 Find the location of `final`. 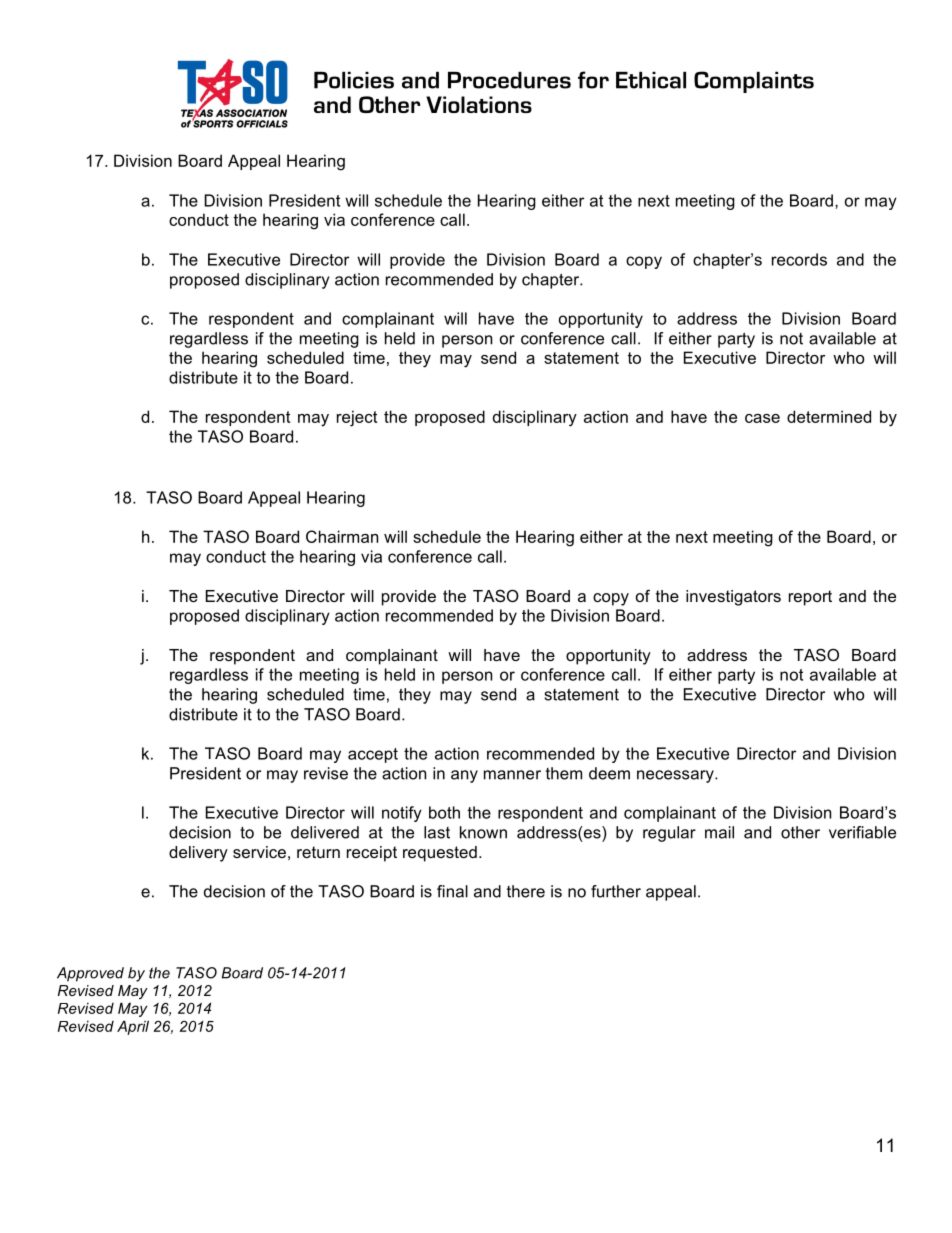

final is located at coordinates (452, 891).
